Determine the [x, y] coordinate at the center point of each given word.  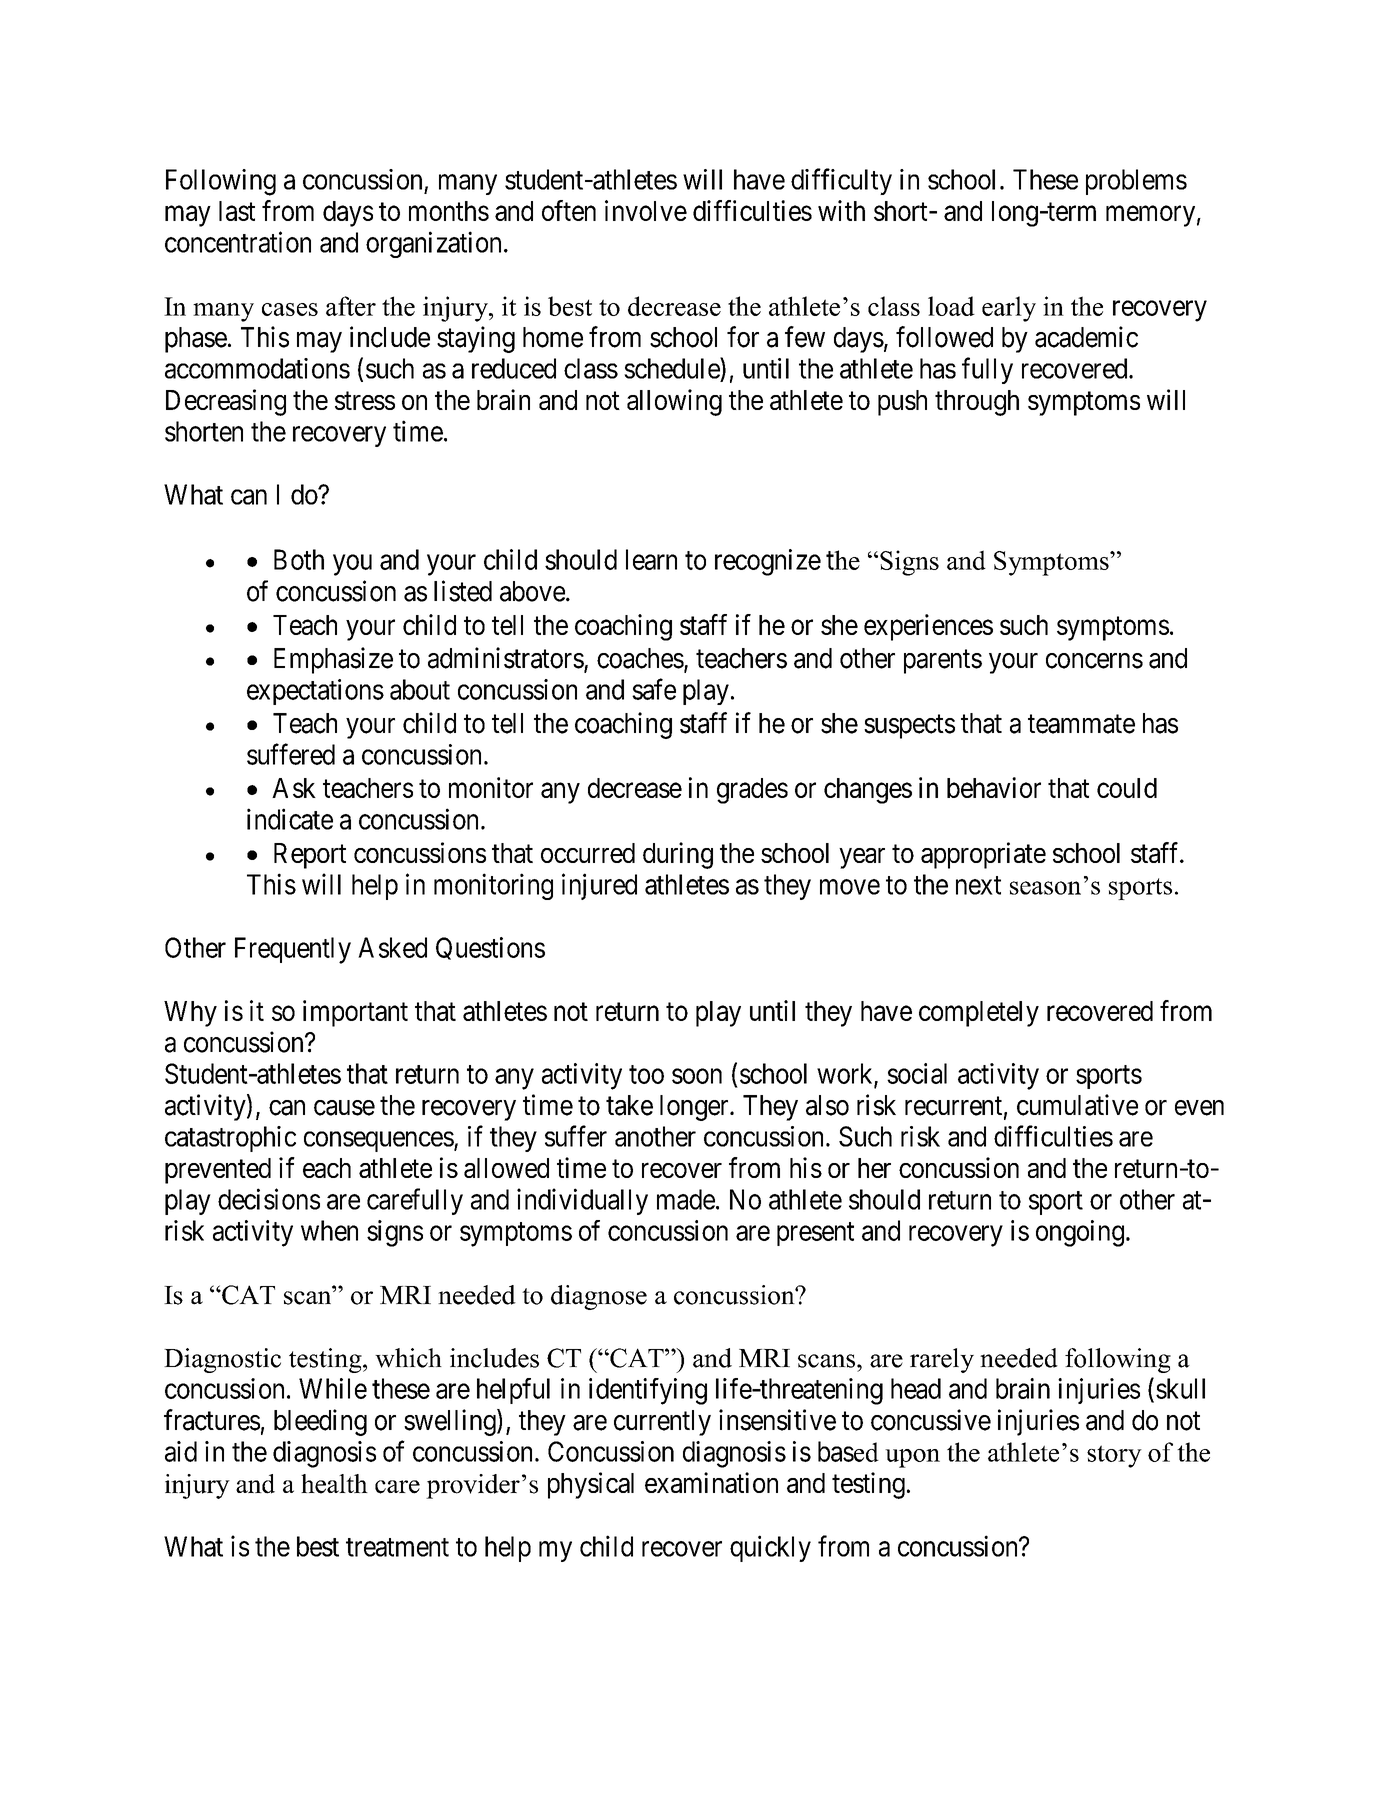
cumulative [1077, 1105]
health [334, 1484]
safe [654, 689]
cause [344, 1108]
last [237, 211]
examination [711, 1482]
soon [697, 1076]
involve [646, 210]
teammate [1081, 724]
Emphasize [333, 660]
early [1009, 309]
